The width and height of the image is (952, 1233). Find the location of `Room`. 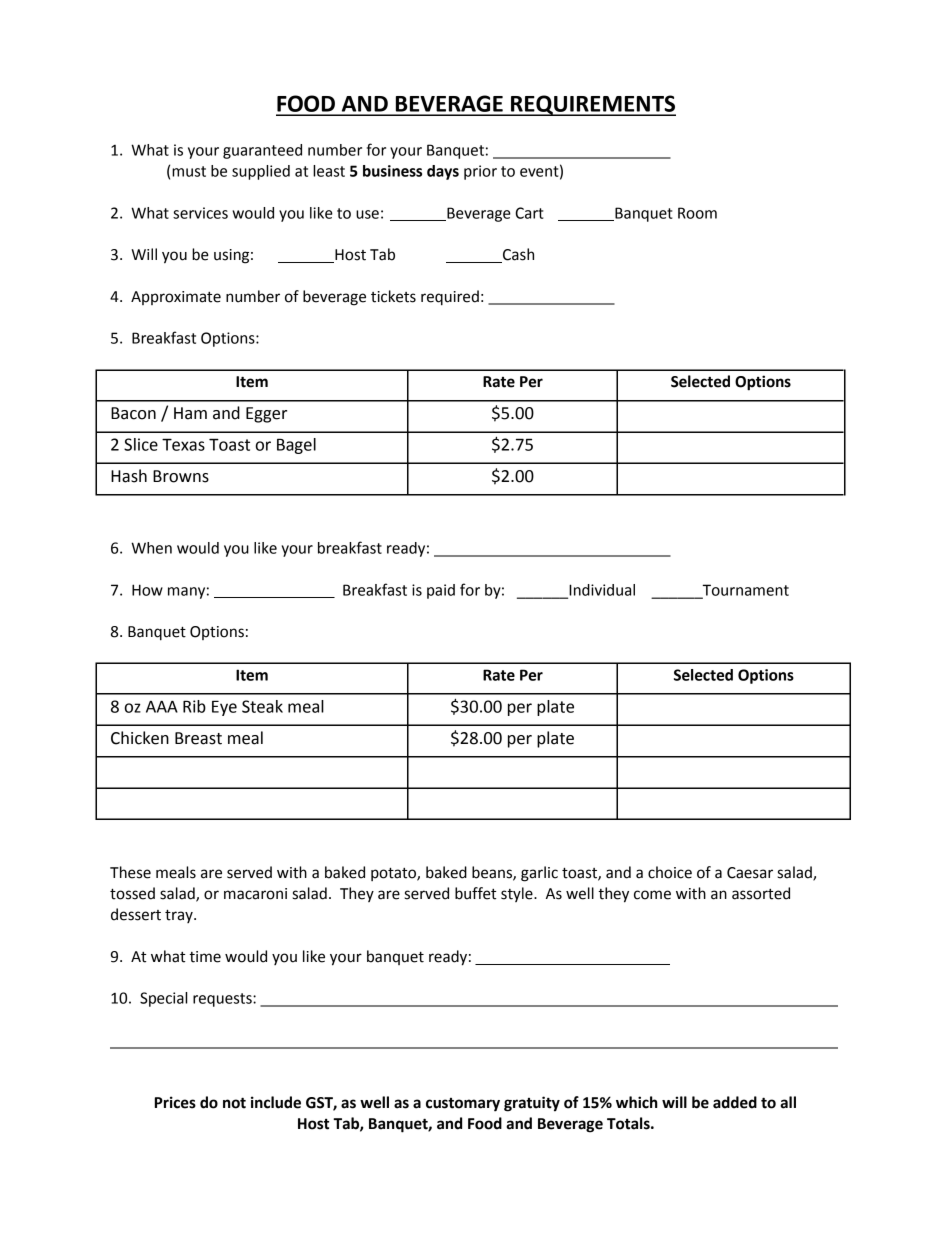

Room is located at coordinates (697, 213).
